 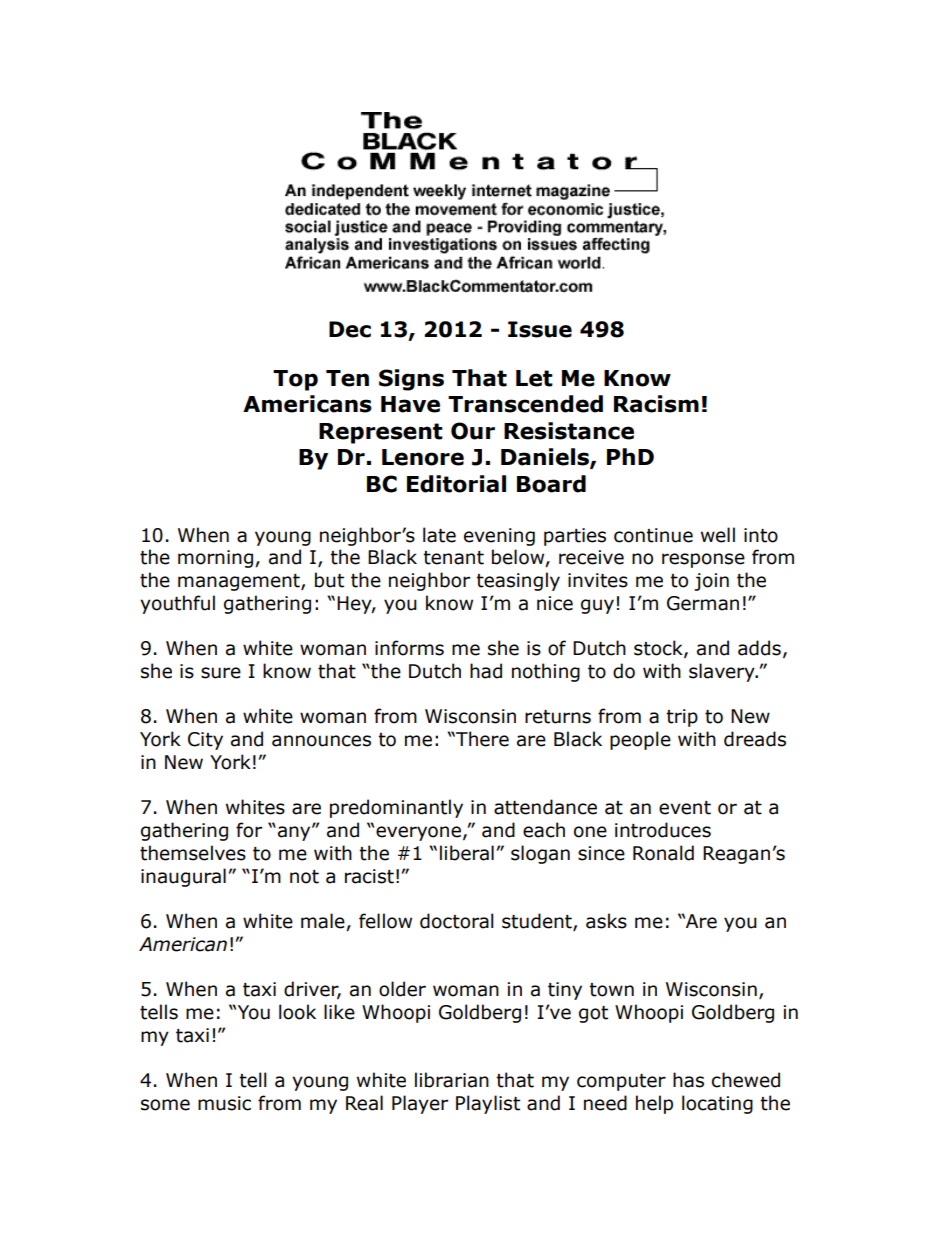 What do you see at coordinates (663, 830) in the screenshot?
I see `introduces` at bounding box center [663, 830].
